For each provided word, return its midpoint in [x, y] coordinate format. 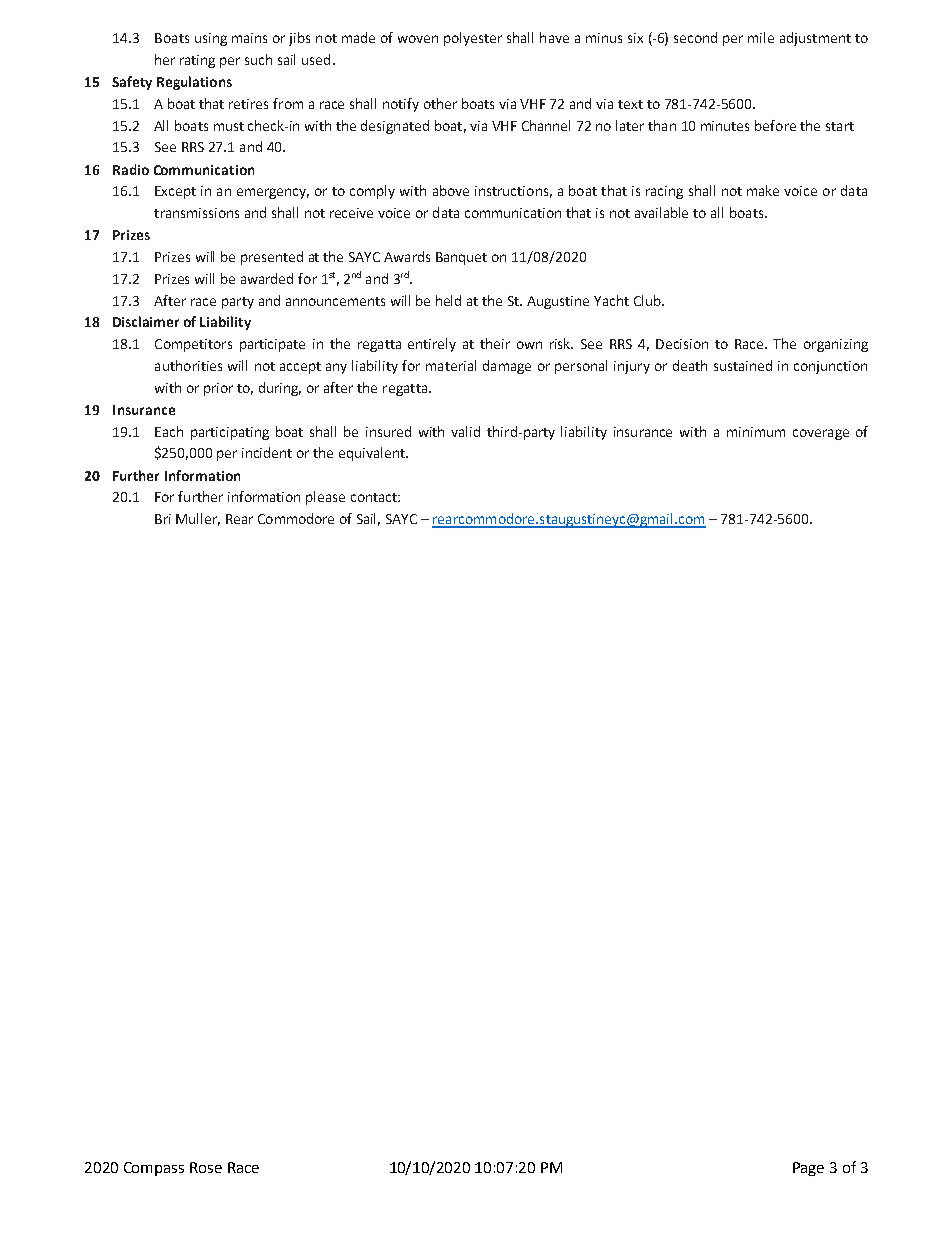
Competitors [193, 345]
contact [375, 497]
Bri [163, 519]
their [495, 343]
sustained [743, 365]
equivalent [373, 454]
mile [761, 37]
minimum [756, 432]
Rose [206, 1167]
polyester [473, 39]
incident [267, 452]
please [325, 498]
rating [197, 61]
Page [808, 1169]
